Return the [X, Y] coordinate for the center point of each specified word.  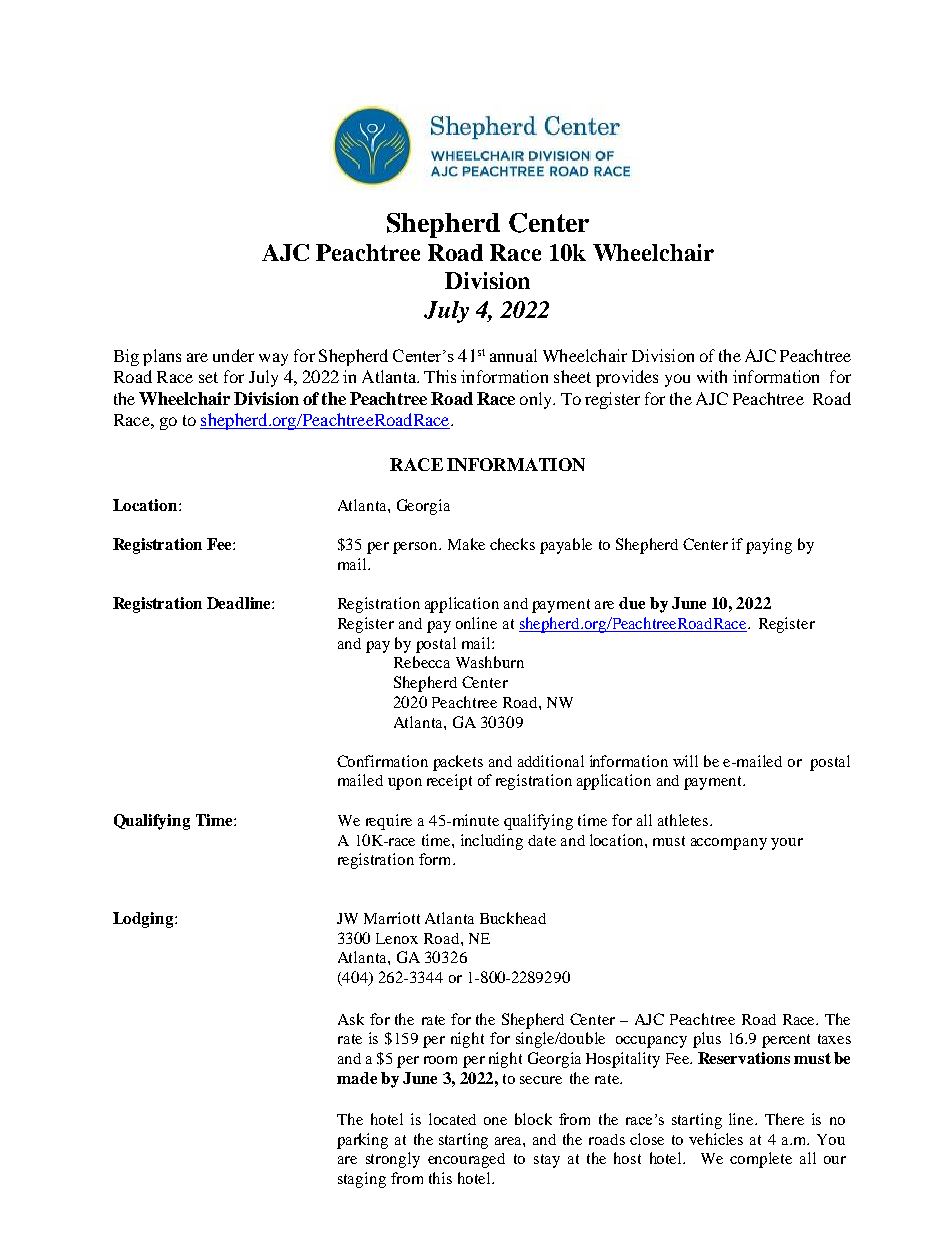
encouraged [466, 1160]
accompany [729, 844]
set [208, 377]
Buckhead [513, 918]
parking [362, 1141]
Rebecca [422, 662]
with [712, 376]
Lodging [144, 920]
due [632, 603]
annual [513, 355]
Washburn [490, 662]
